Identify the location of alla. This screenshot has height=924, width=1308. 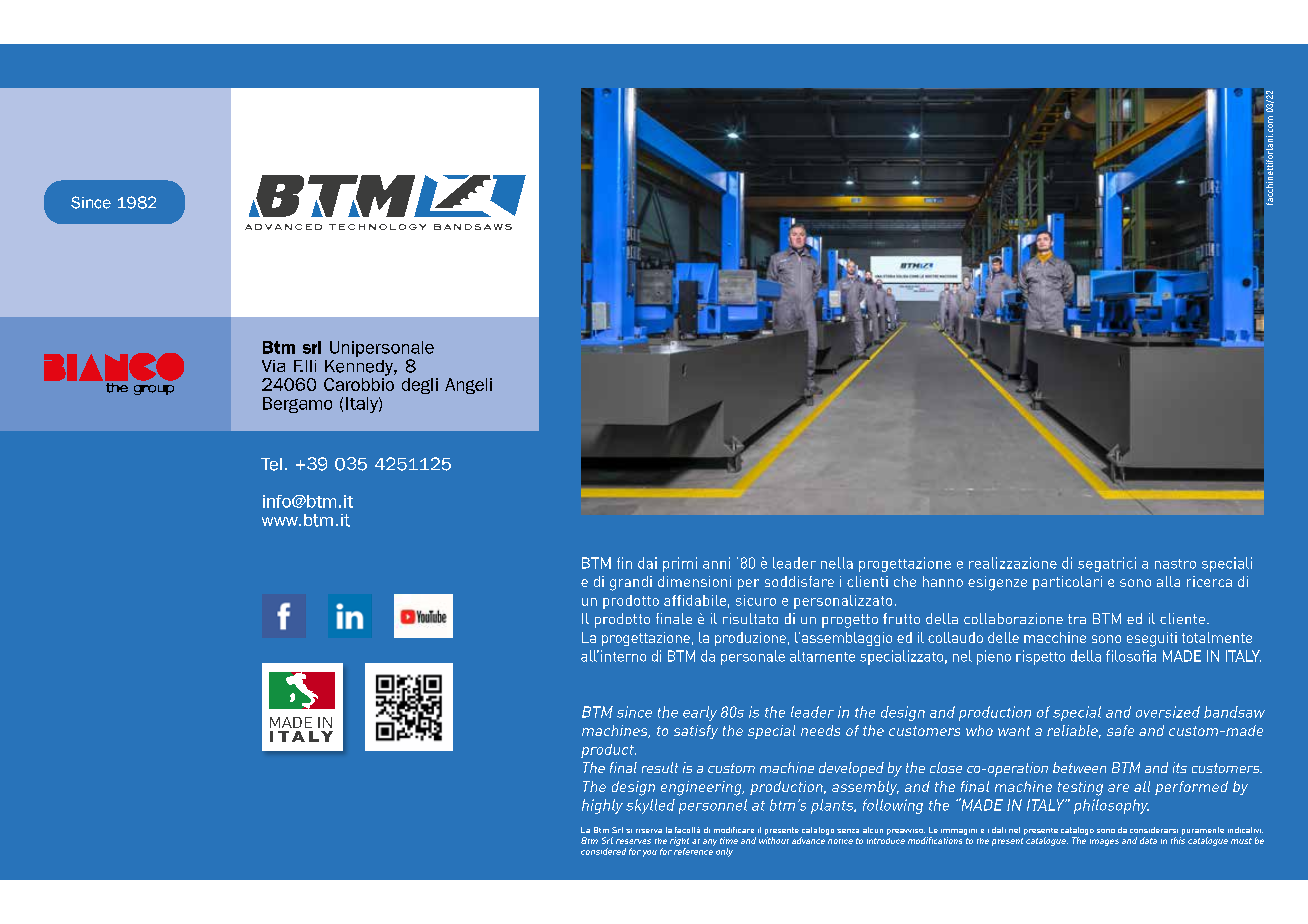
(1168, 581).
